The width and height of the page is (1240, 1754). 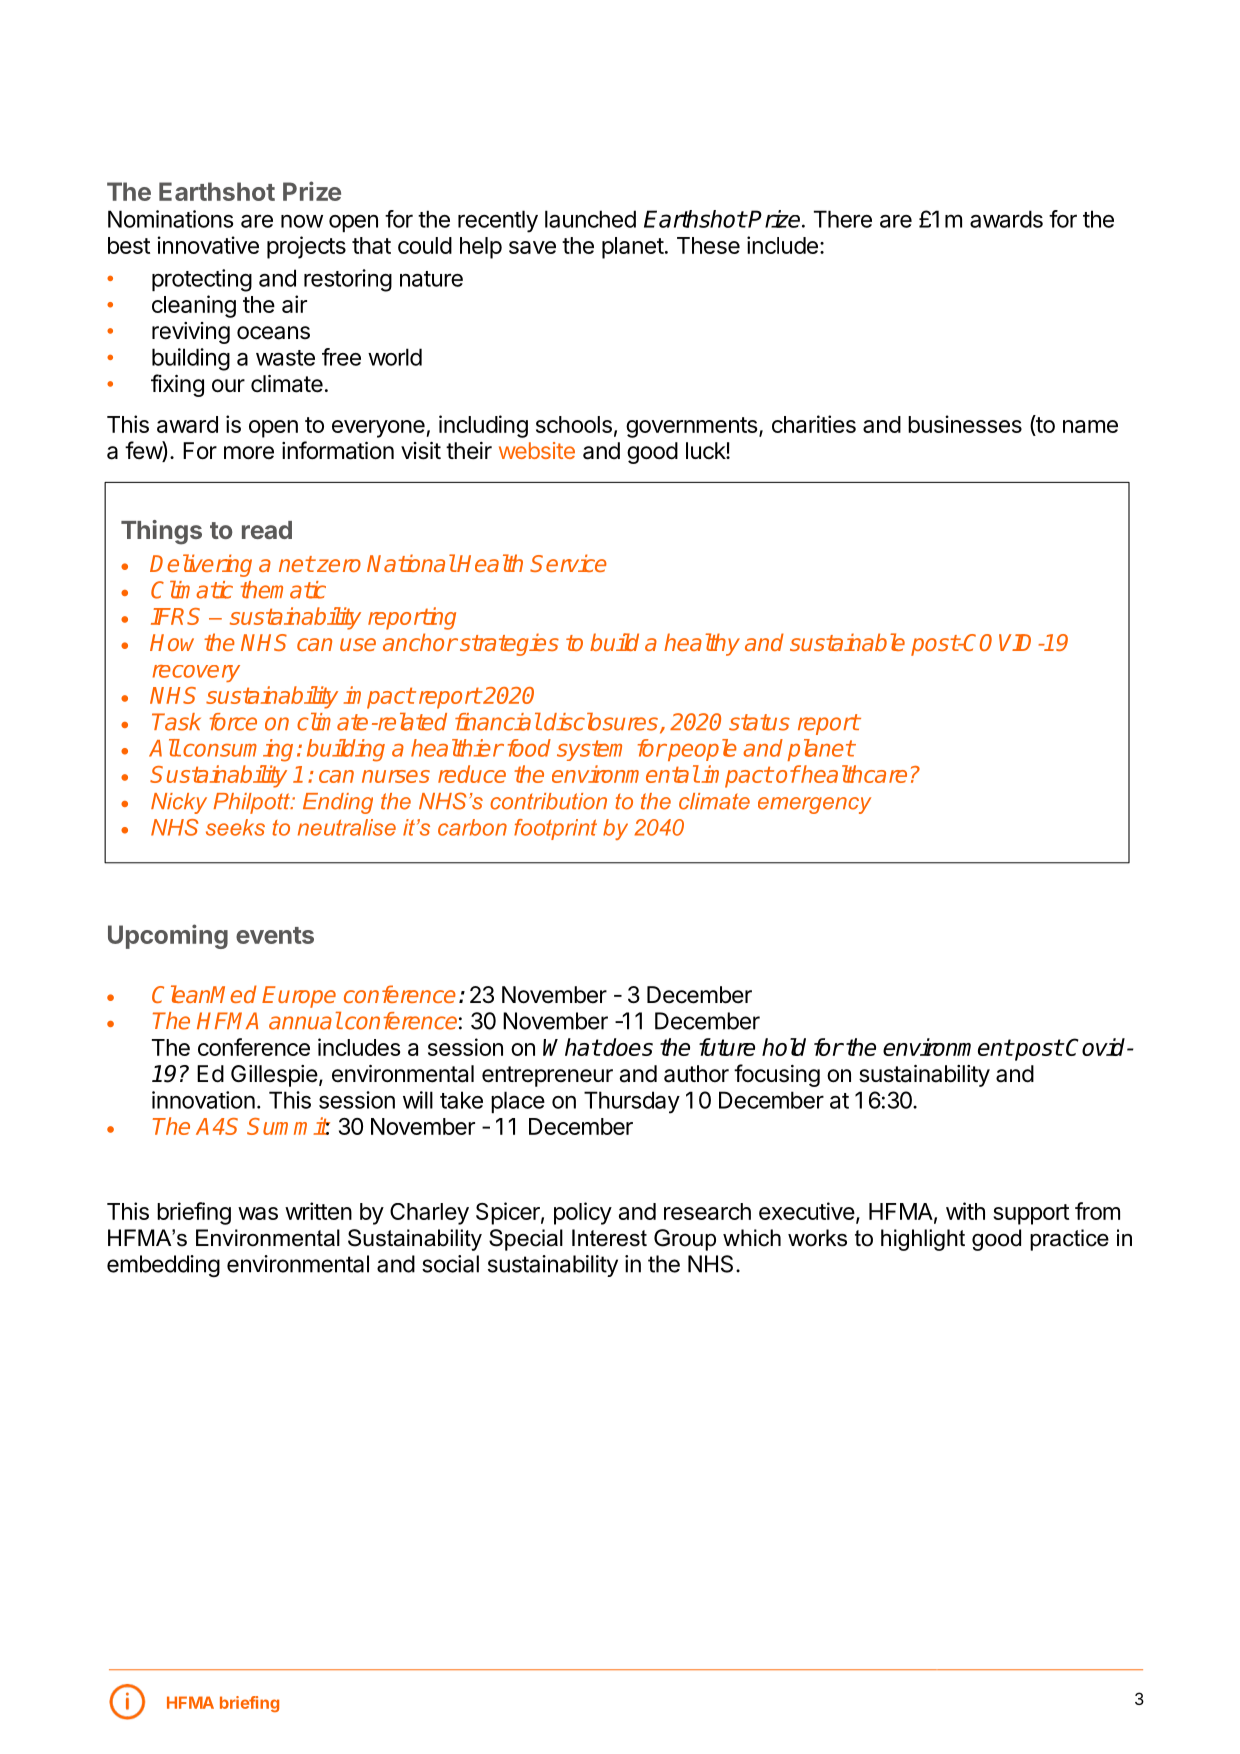 I want to click on launched, so click(x=590, y=219).
